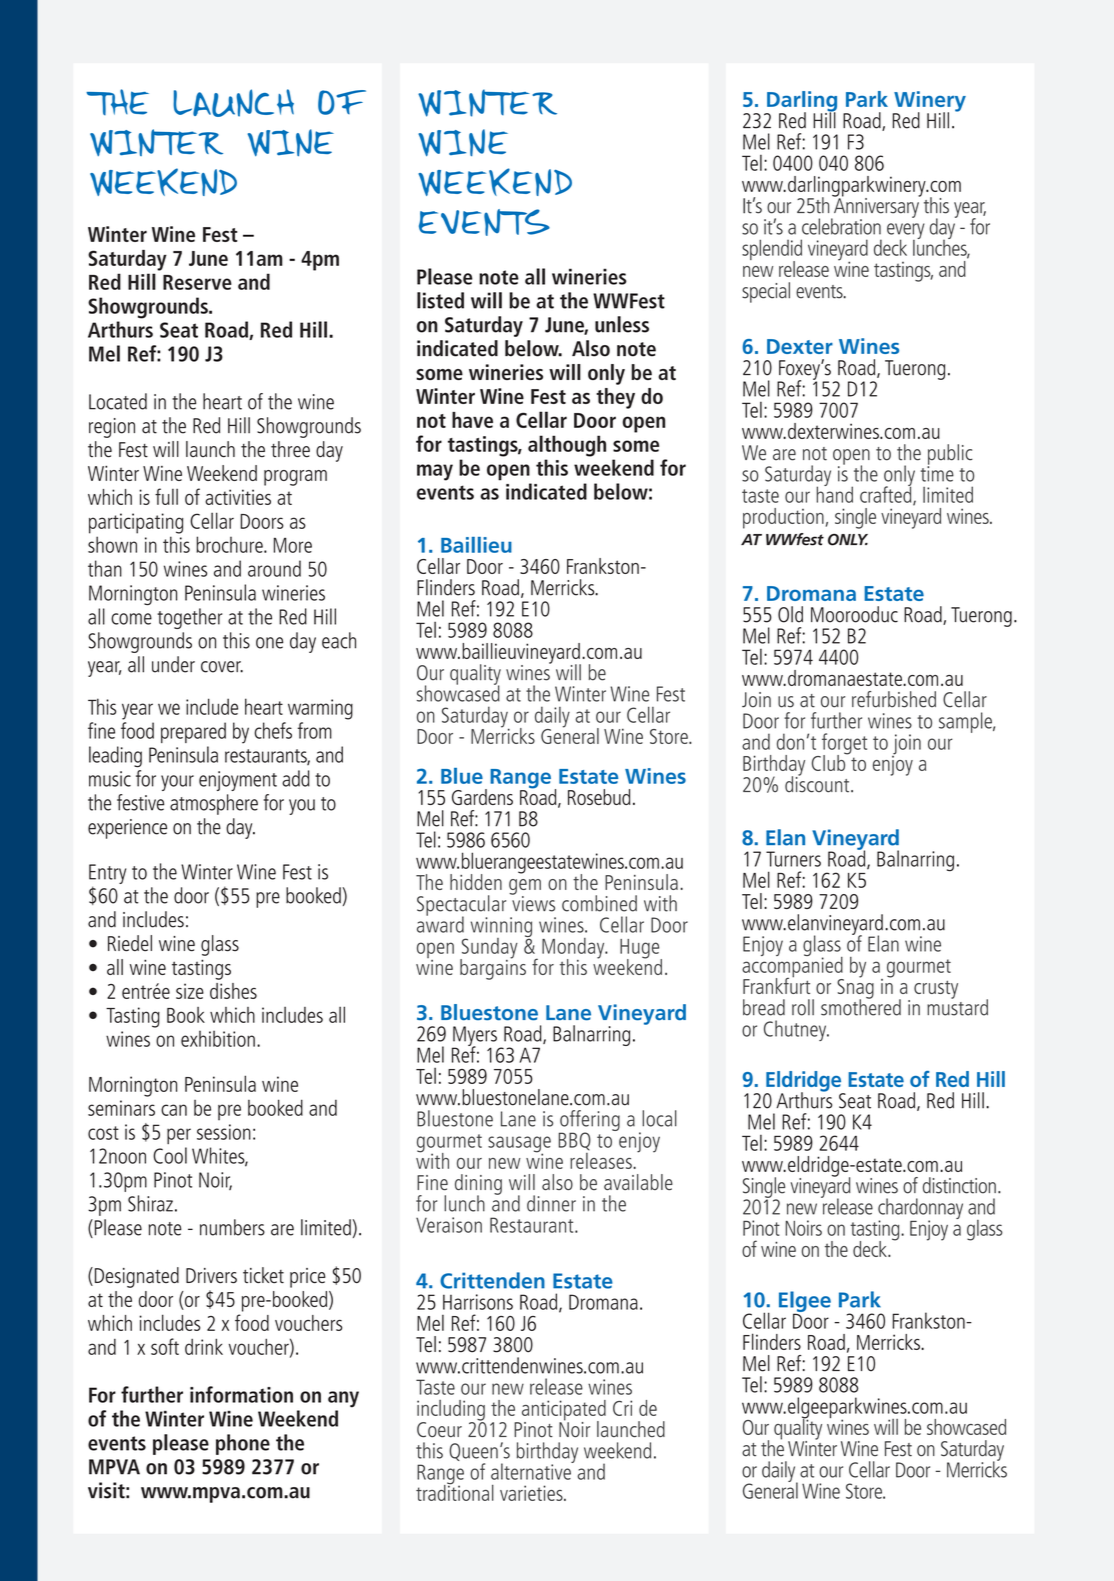  What do you see at coordinates (243, 1444) in the page?
I see `phone` at bounding box center [243, 1444].
